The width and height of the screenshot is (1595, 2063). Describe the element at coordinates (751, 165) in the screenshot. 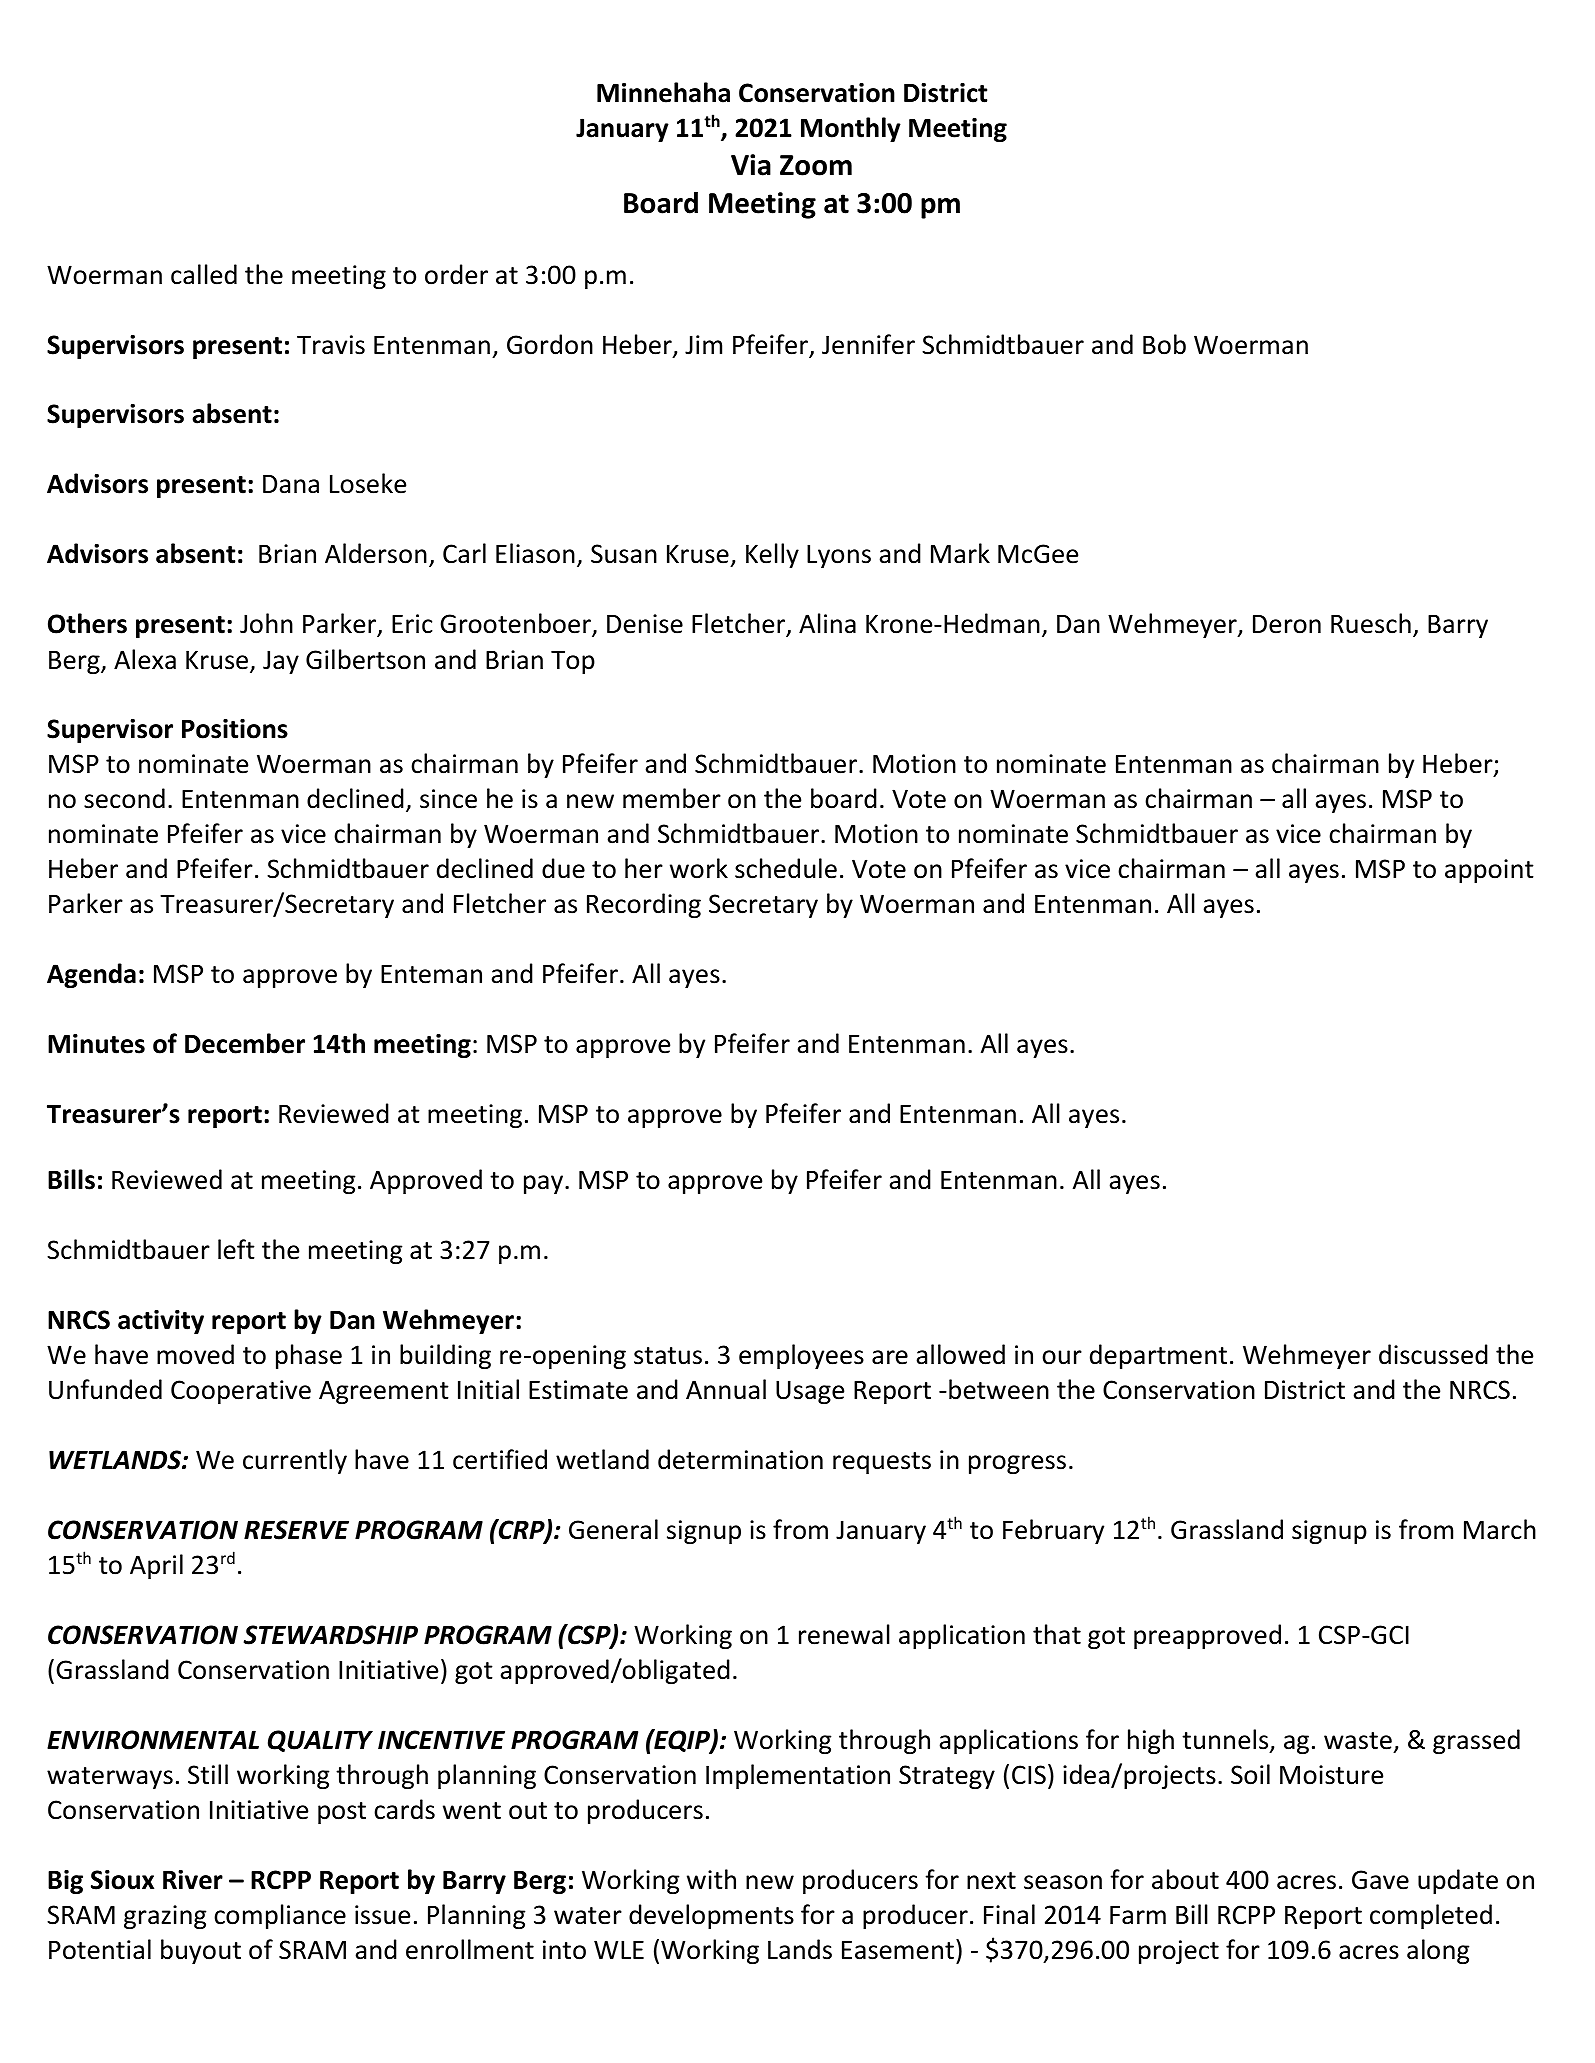

I see `Via` at that location.
